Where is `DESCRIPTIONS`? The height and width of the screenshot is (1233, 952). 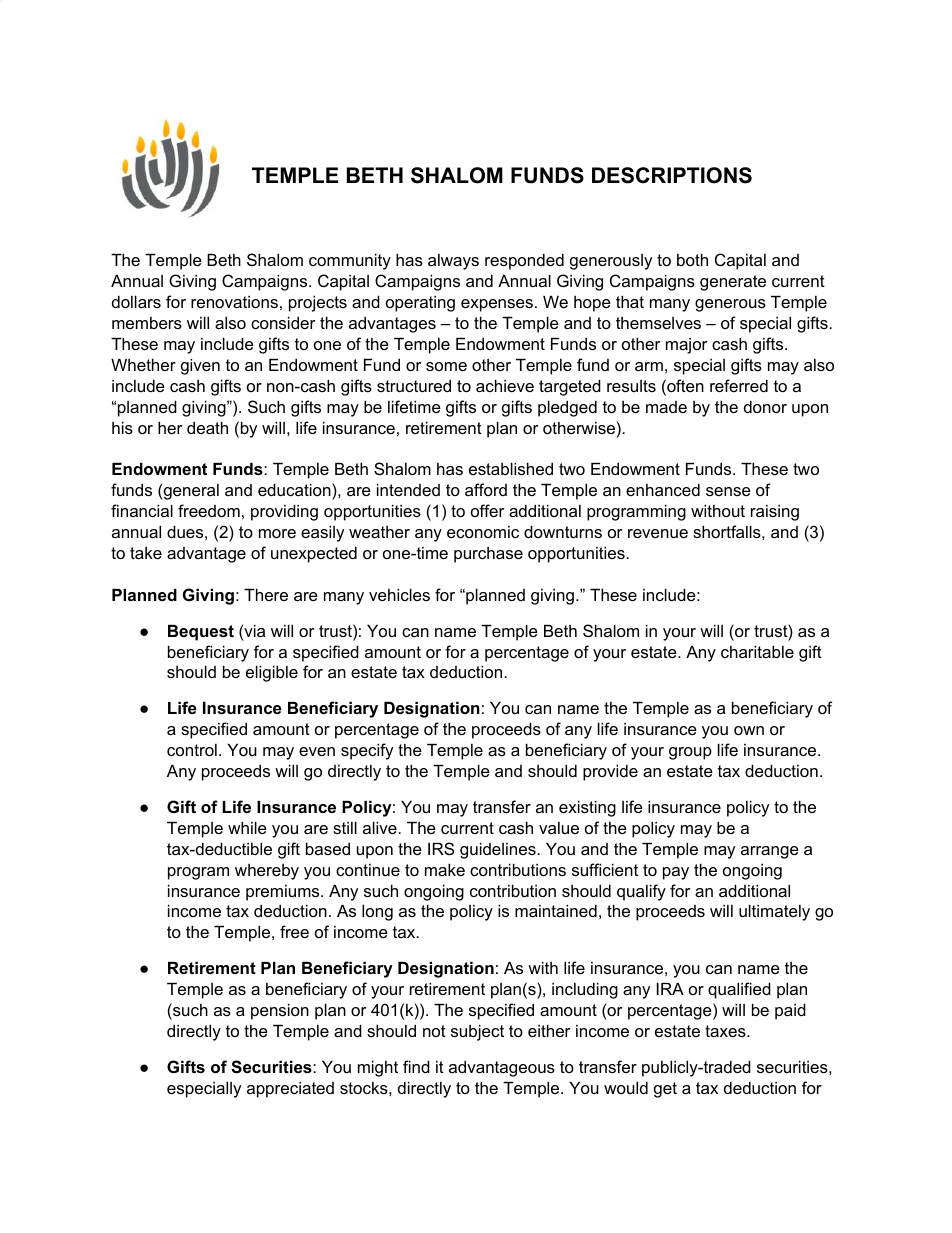 DESCRIPTIONS is located at coordinates (672, 175).
